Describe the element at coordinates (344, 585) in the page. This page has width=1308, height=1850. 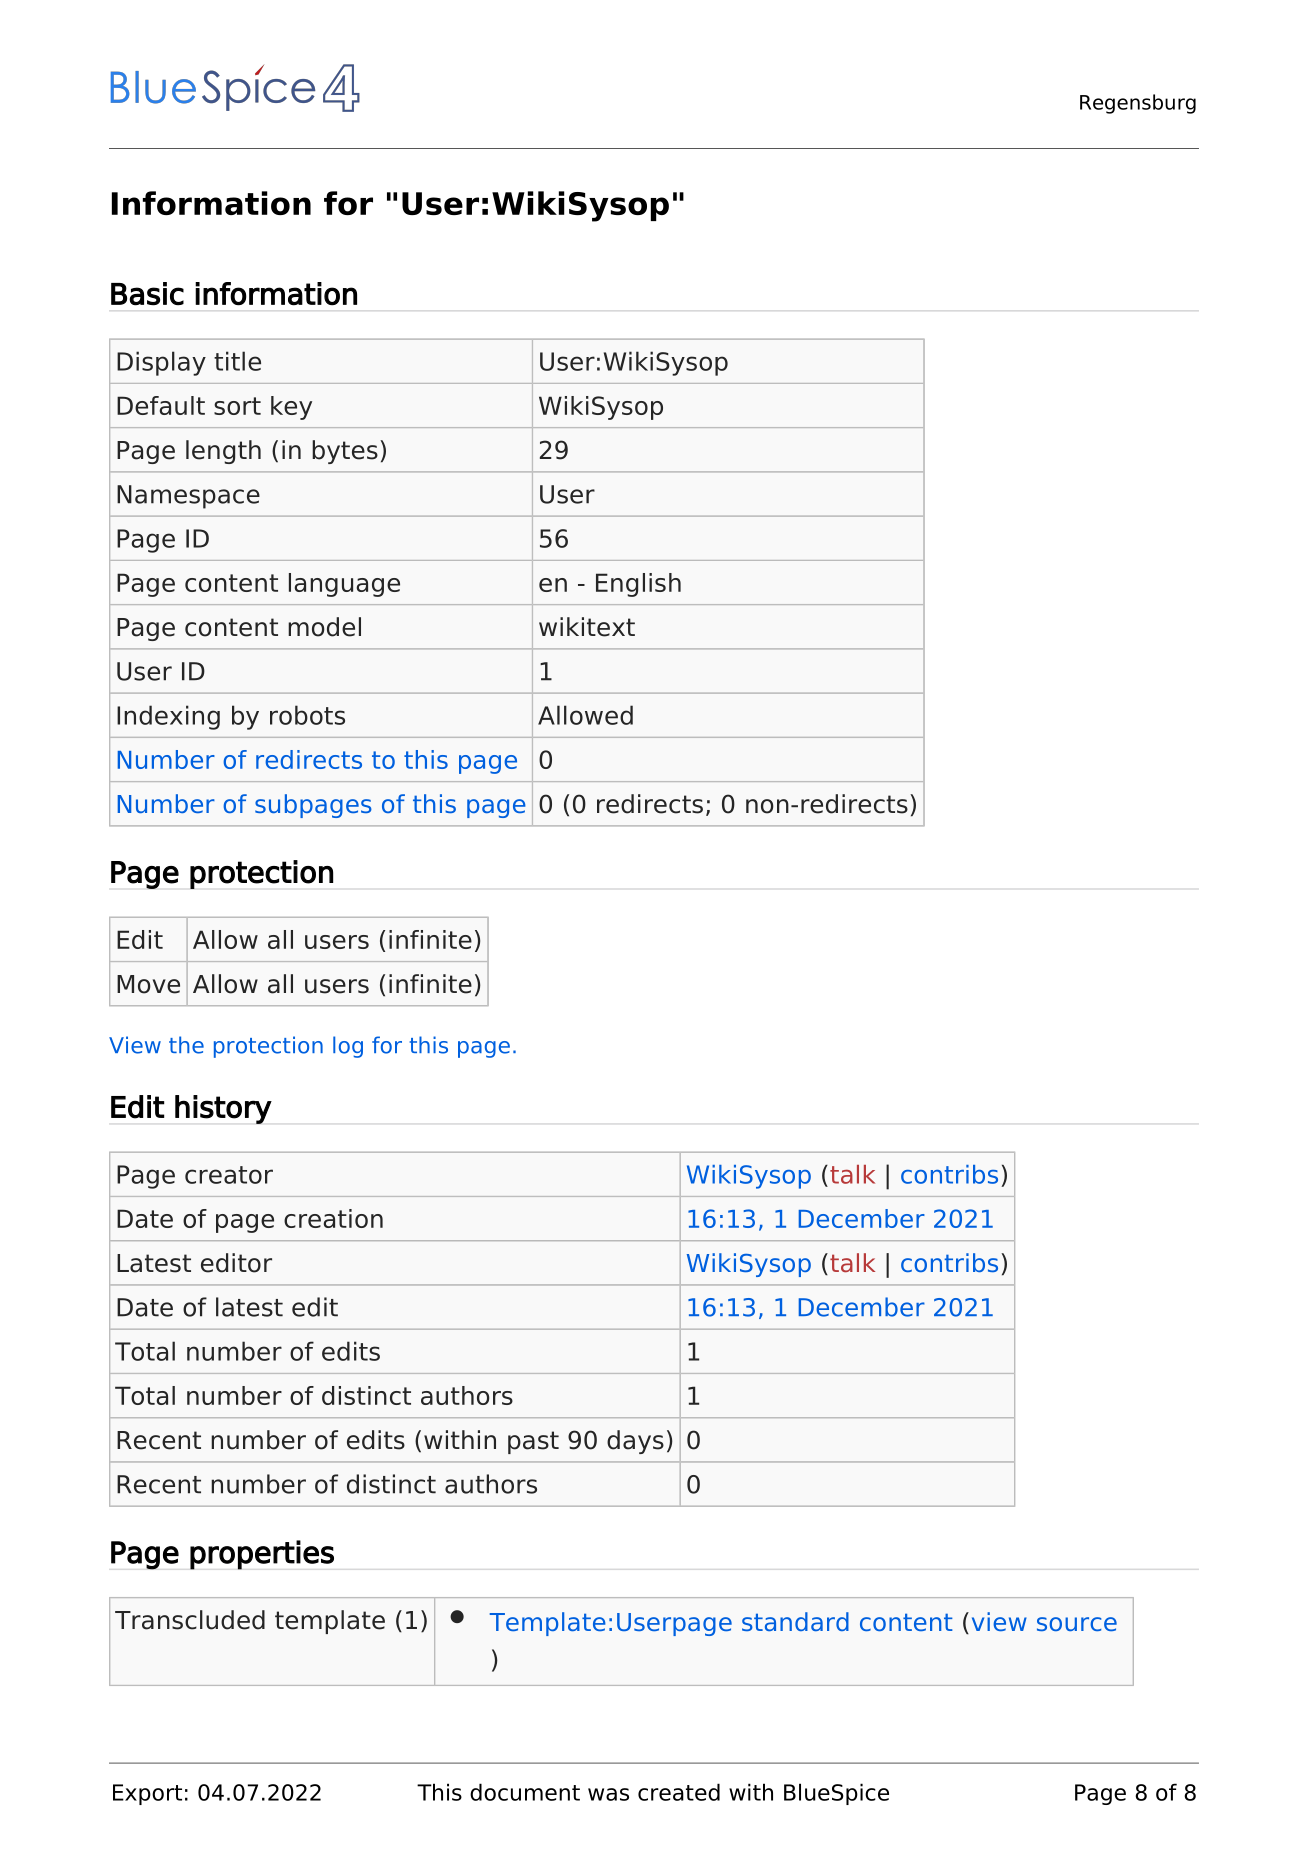
I see `language` at that location.
